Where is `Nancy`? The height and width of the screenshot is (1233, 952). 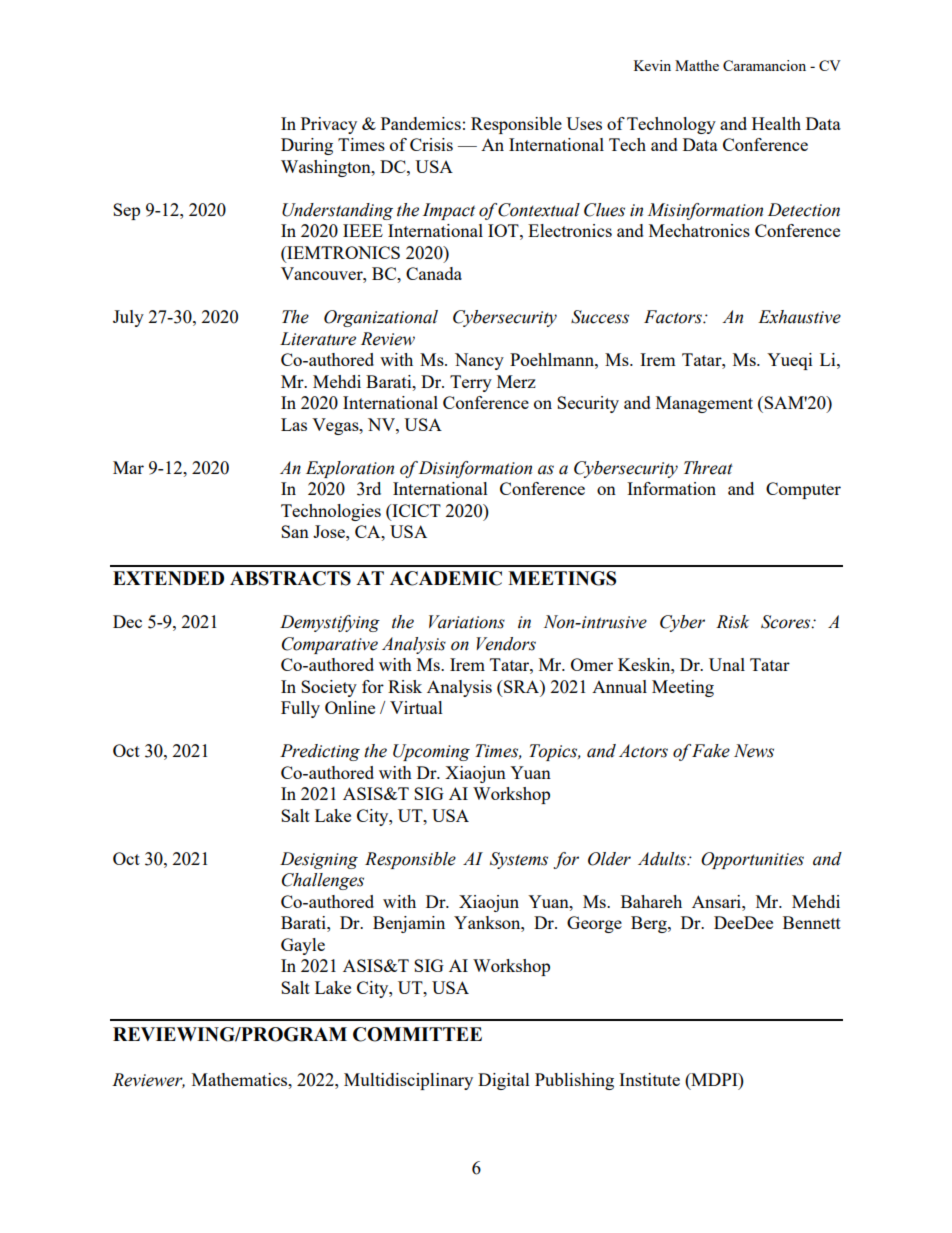
Nancy is located at coordinates (479, 361).
